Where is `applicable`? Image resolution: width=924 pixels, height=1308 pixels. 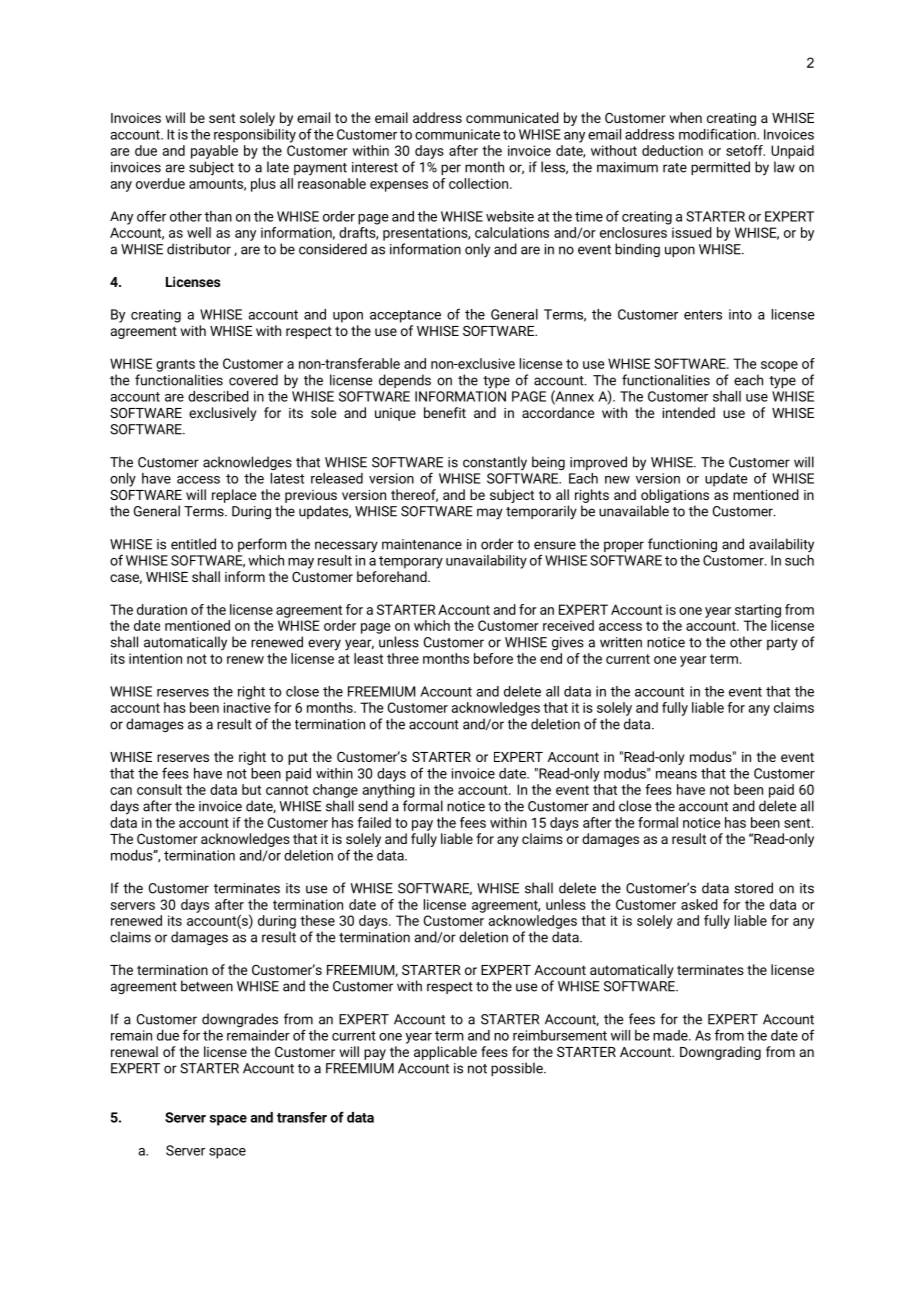 applicable is located at coordinates (445, 1053).
